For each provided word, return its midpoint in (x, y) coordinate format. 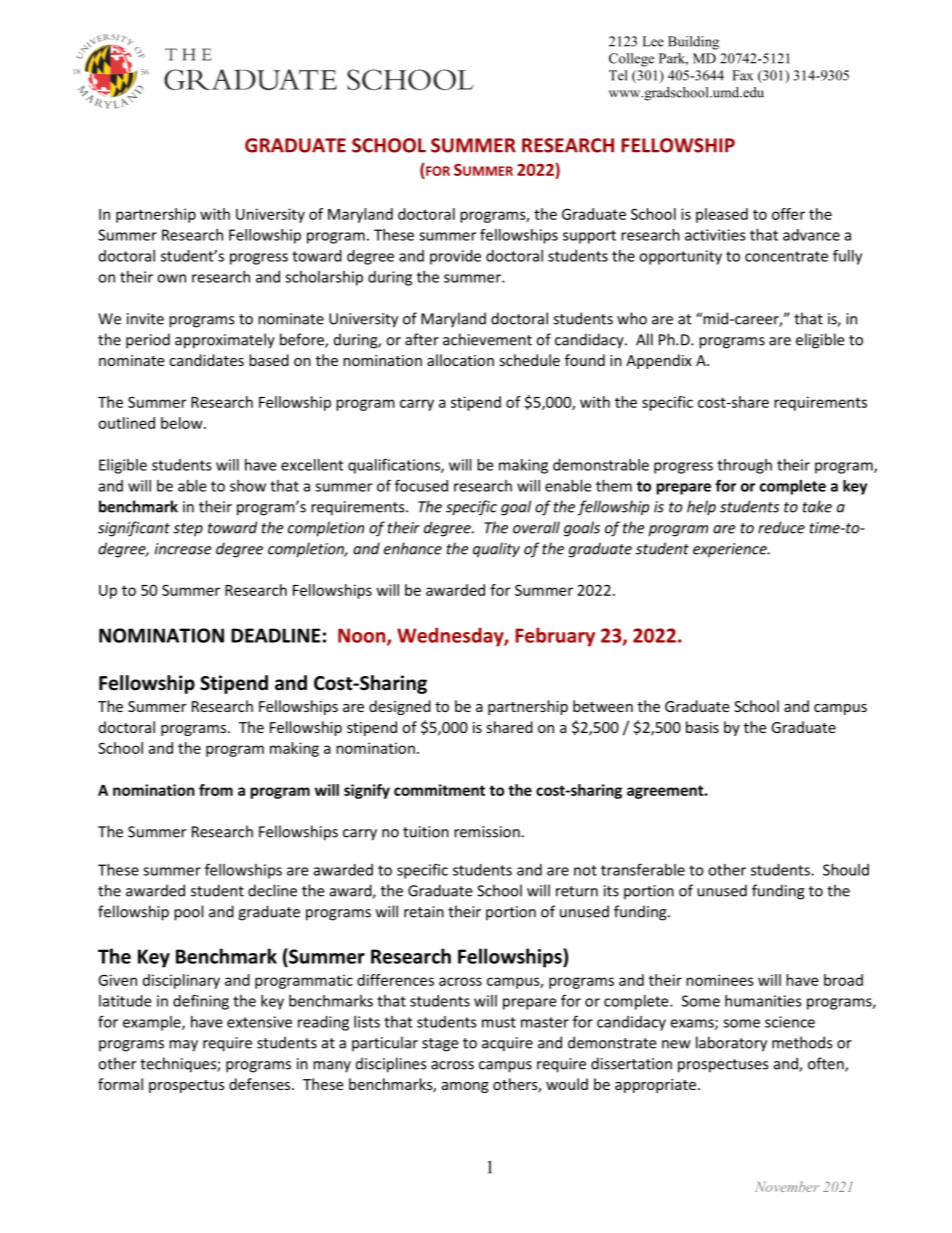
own (171, 278)
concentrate (786, 256)
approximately (225, 341)
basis (702, 727)
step (188, 530)
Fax (742, 75)
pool (188, 913)
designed (400, 707)
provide (455, 257)
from (216, 790)
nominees (720, 980)
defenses (261, 1084)
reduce (781, 527)
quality (496, 550)
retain (424, 912)
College (631, 60)
